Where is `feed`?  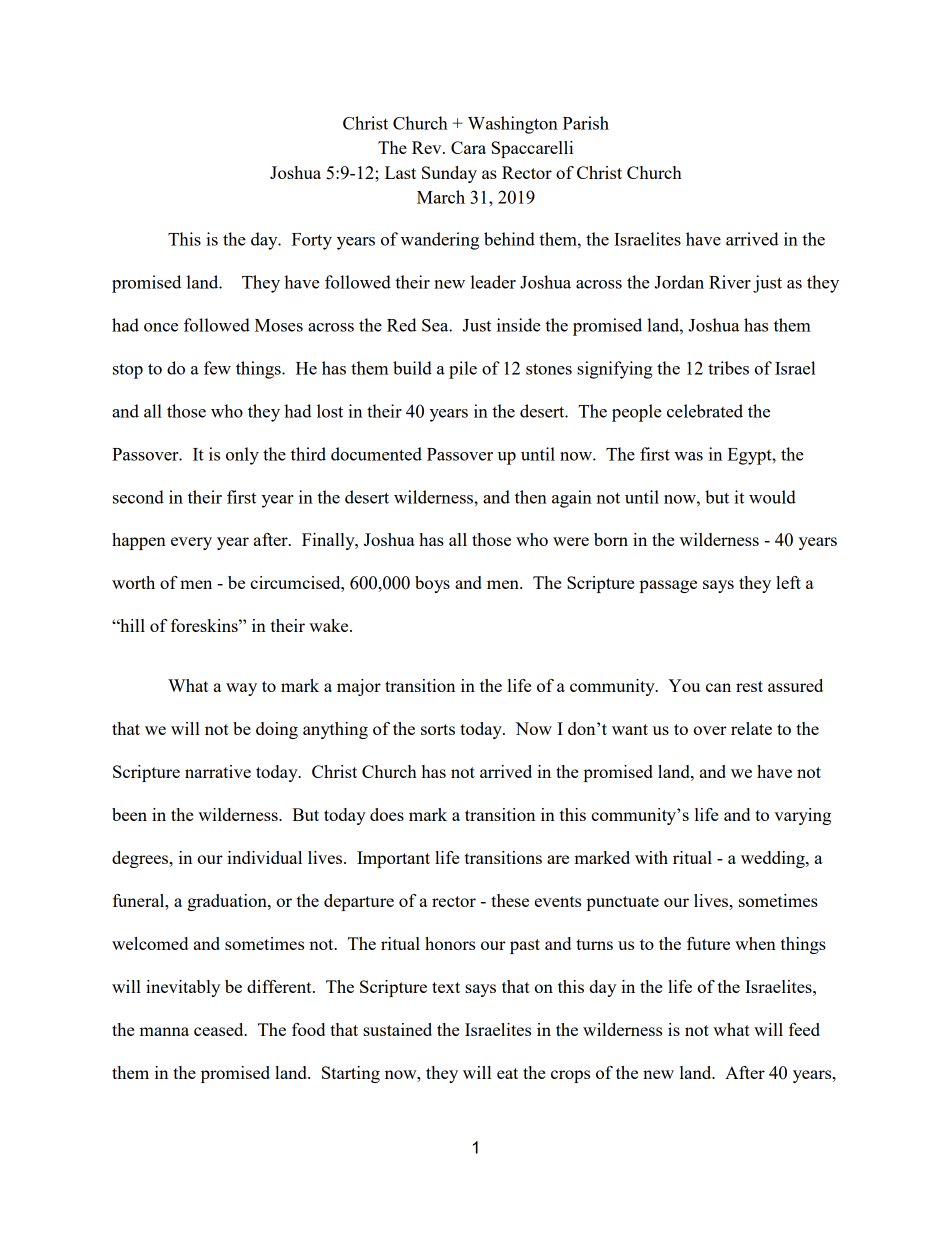 feed is located at coordinates (804, 1029).
